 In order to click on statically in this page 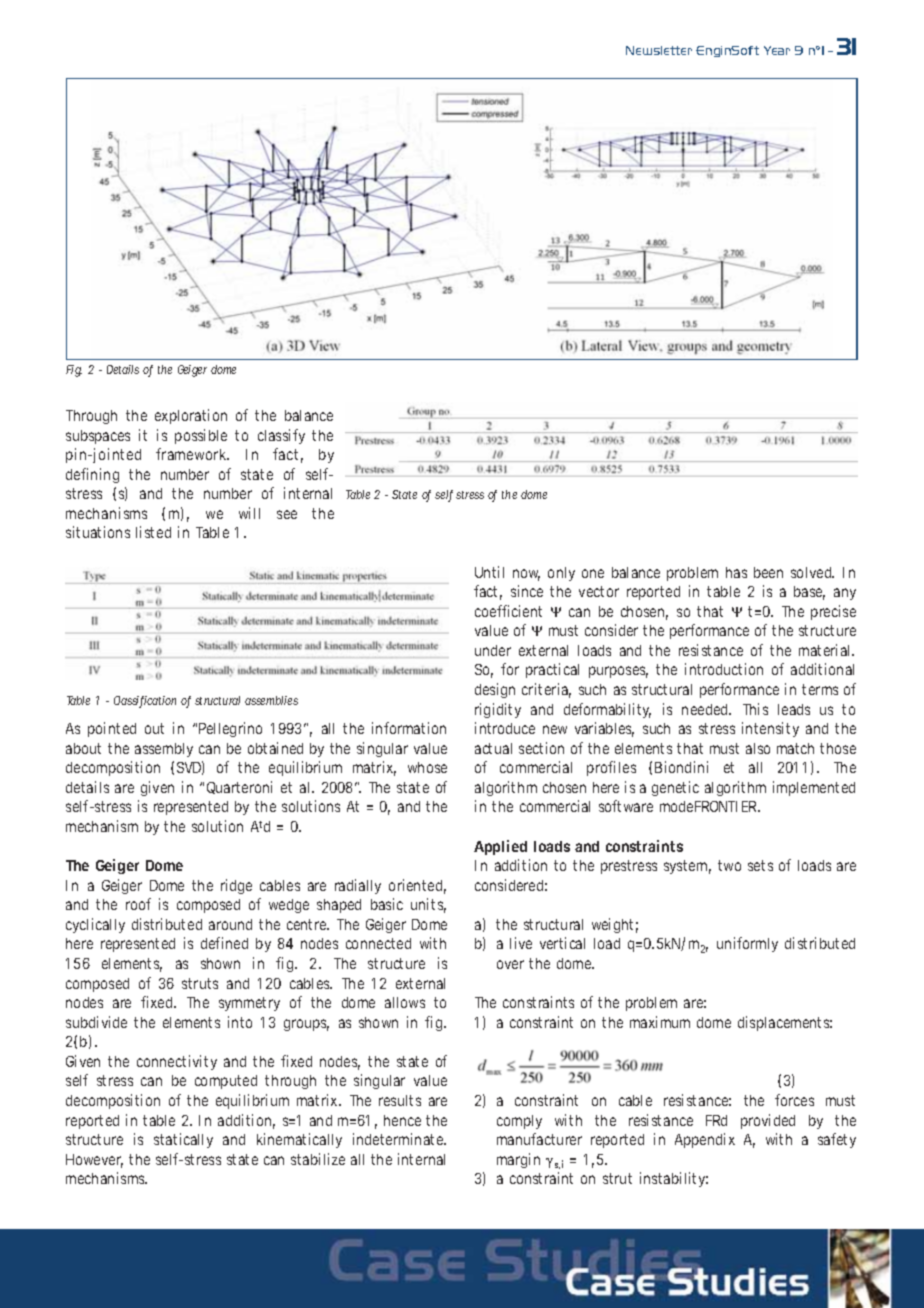, I will do `click(183, 1140)`.
